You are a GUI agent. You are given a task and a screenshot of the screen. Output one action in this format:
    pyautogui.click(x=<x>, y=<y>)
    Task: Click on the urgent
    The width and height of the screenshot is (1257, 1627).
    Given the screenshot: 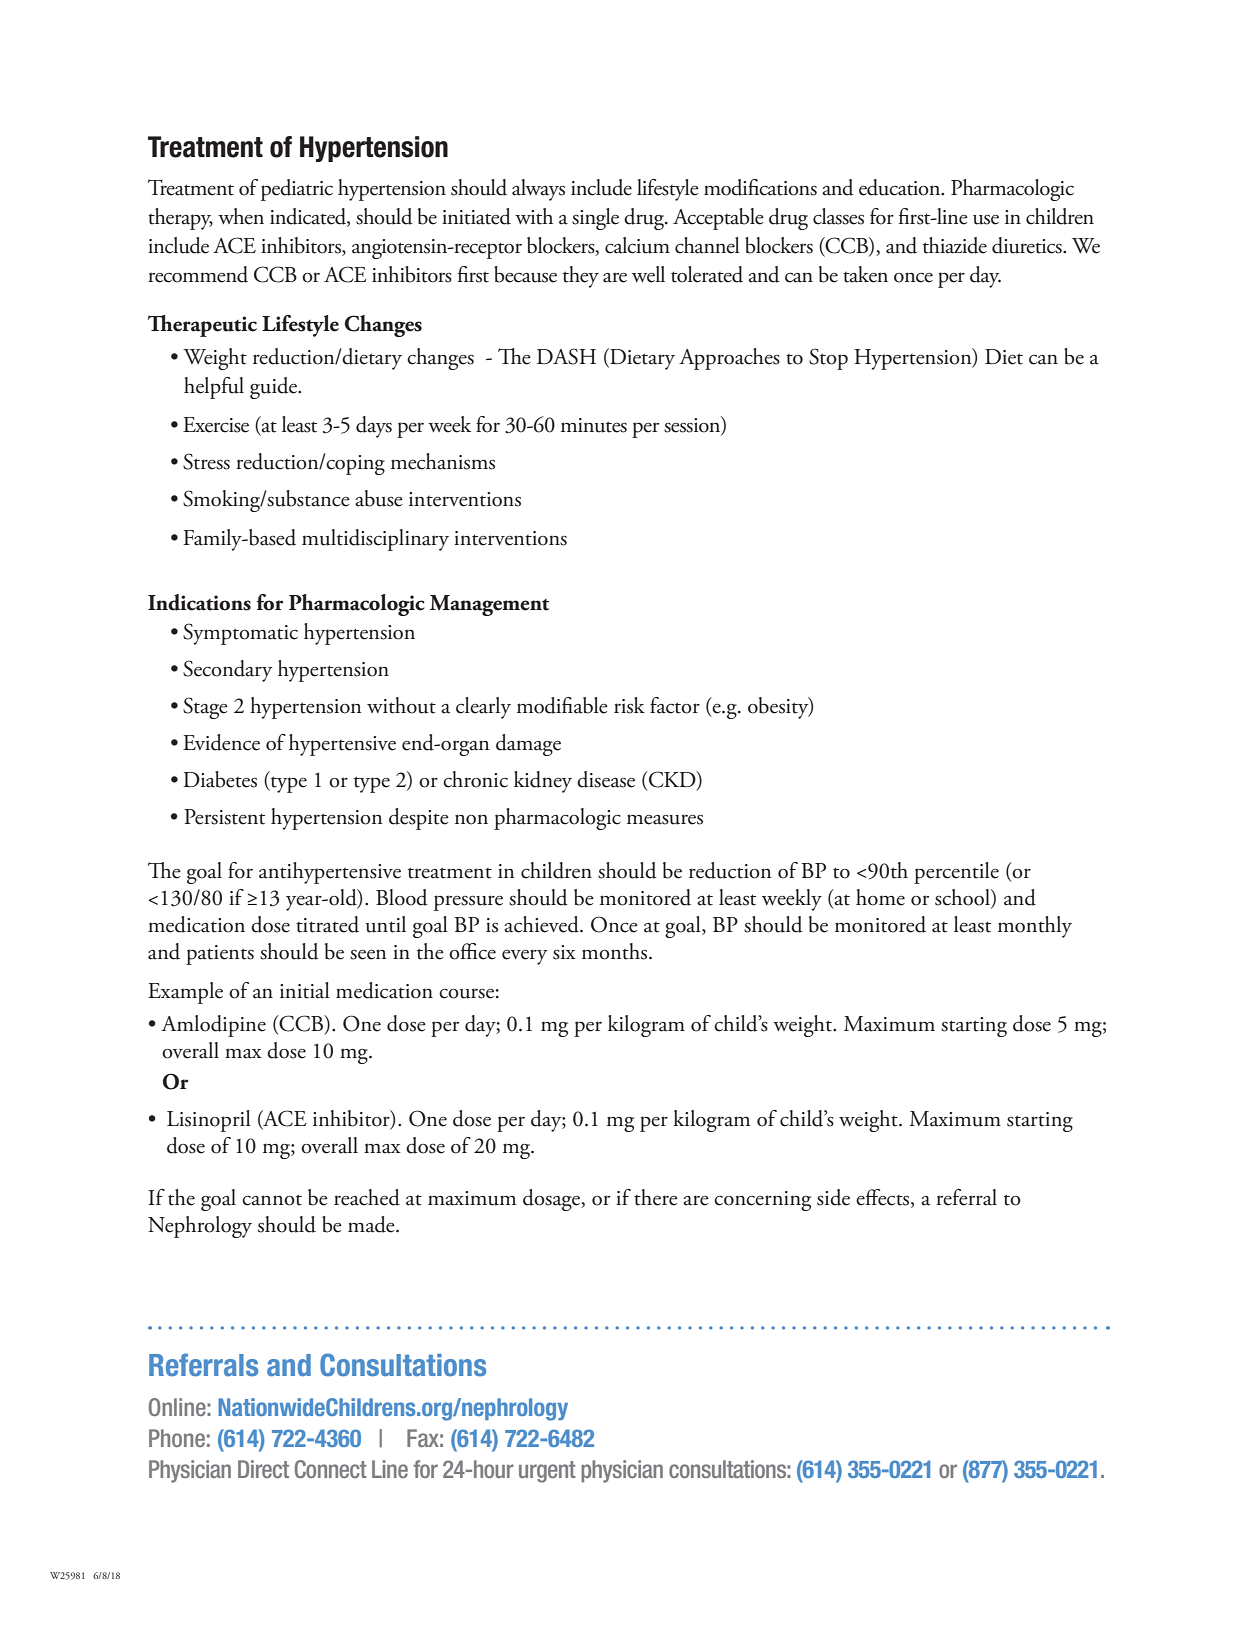 What is the action you would take?
    pyautogui.click(x=547, y=1472)
